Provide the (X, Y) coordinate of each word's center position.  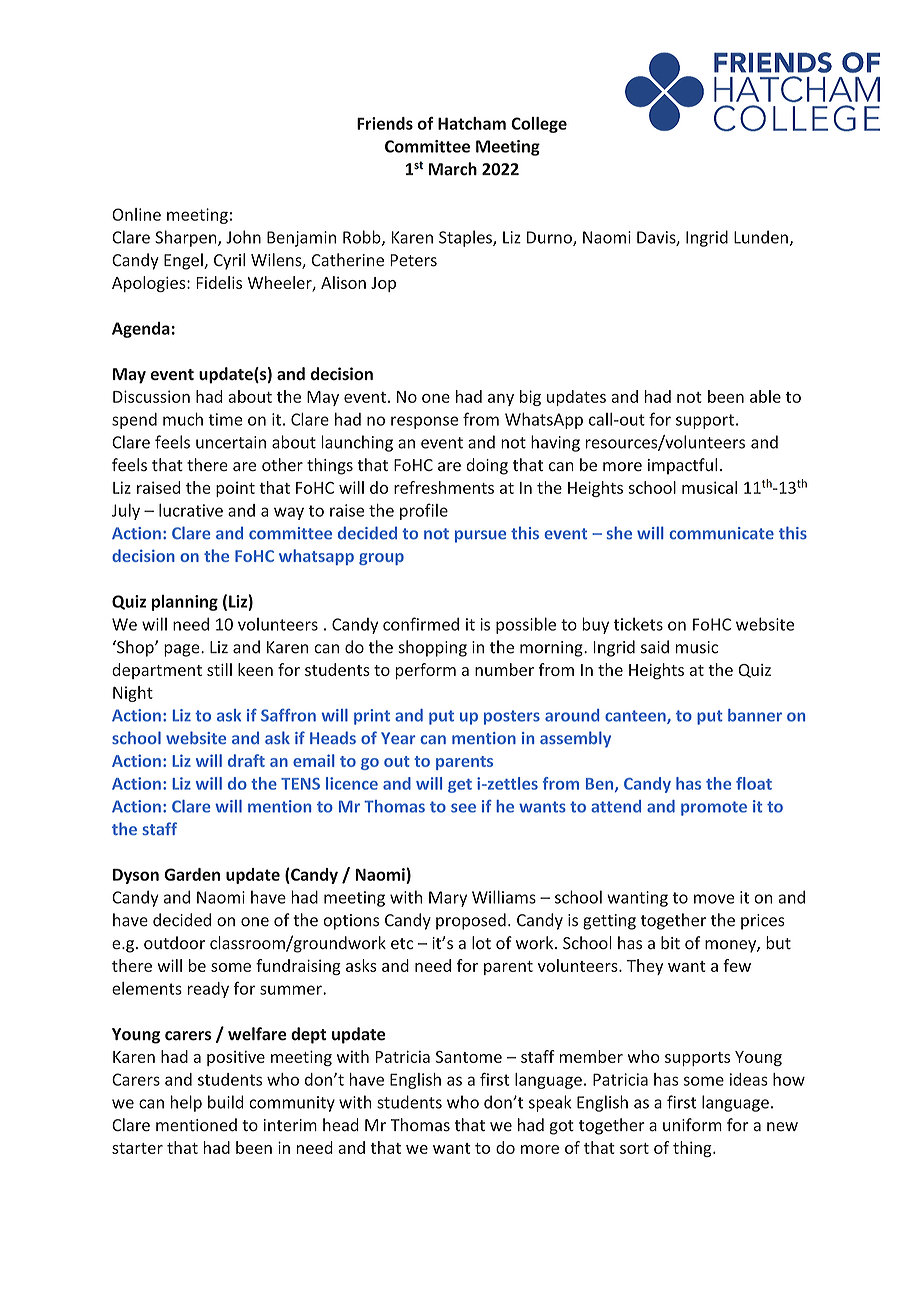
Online (136, 214)
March (453, 169)
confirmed (421, 624)
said (655, 647)
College (539, 125)
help (186, 1103)
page (183, 650)
